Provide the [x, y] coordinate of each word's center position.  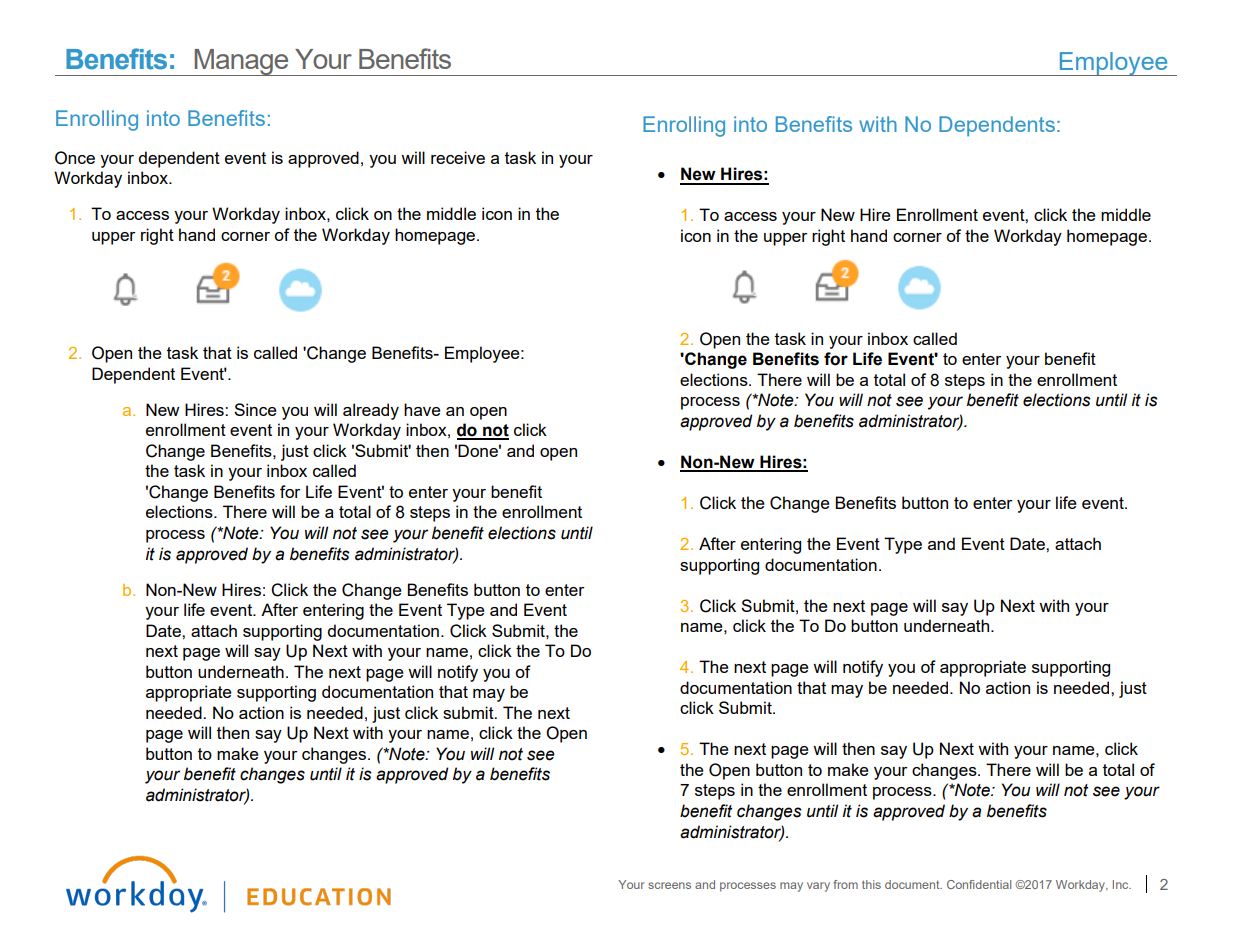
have [422, 409]
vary [818, 887]
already [371, 411]
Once [75, 158]
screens [669, 885]
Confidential [979, 884]
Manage [241, 62]
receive [458, 157]
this [871, 884]
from [845, 884]
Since [255, 409]
